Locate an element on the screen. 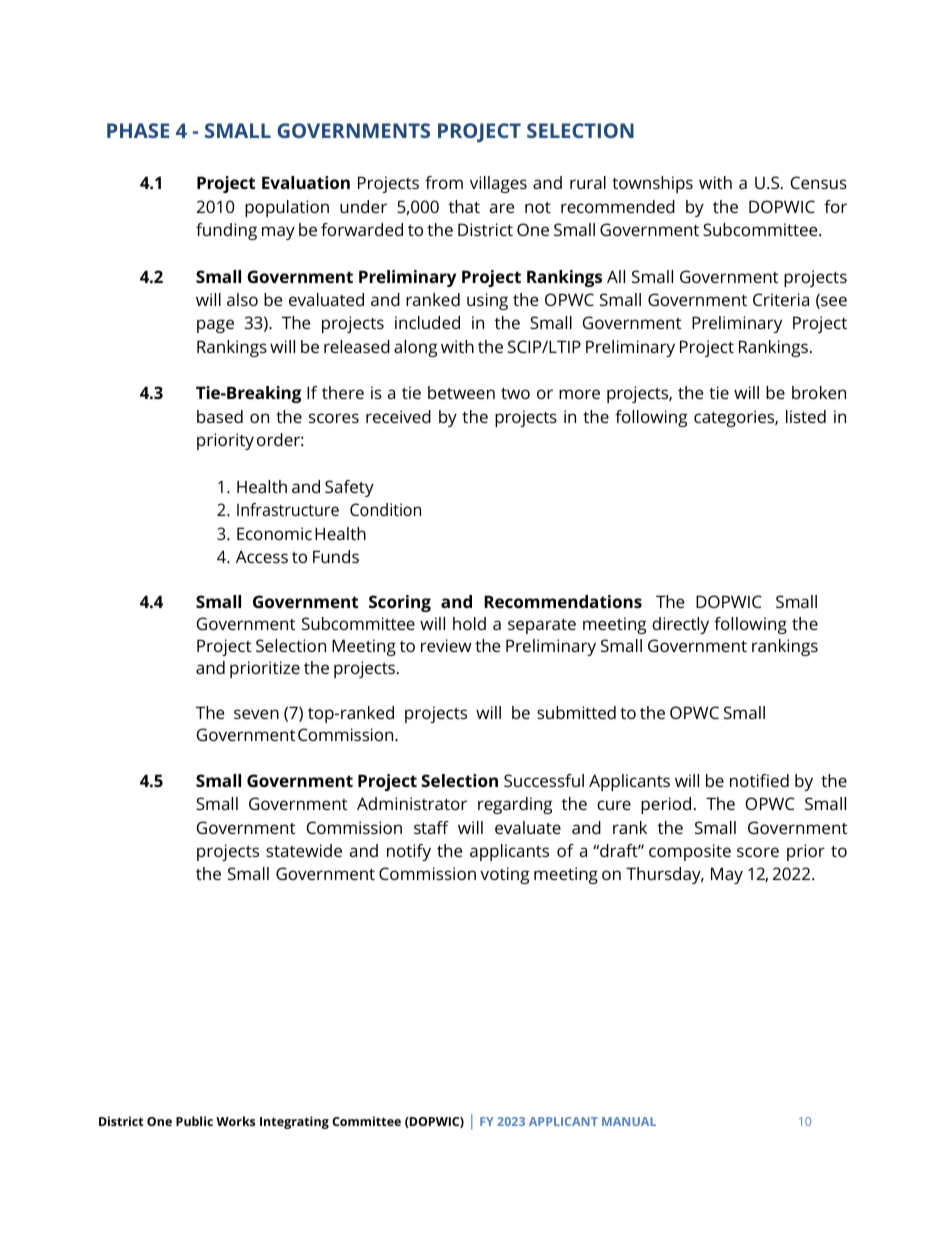 Image resolution: width=952 pixels, height=1233 pixels. Evaluation is located at coordinates (306, 182).
